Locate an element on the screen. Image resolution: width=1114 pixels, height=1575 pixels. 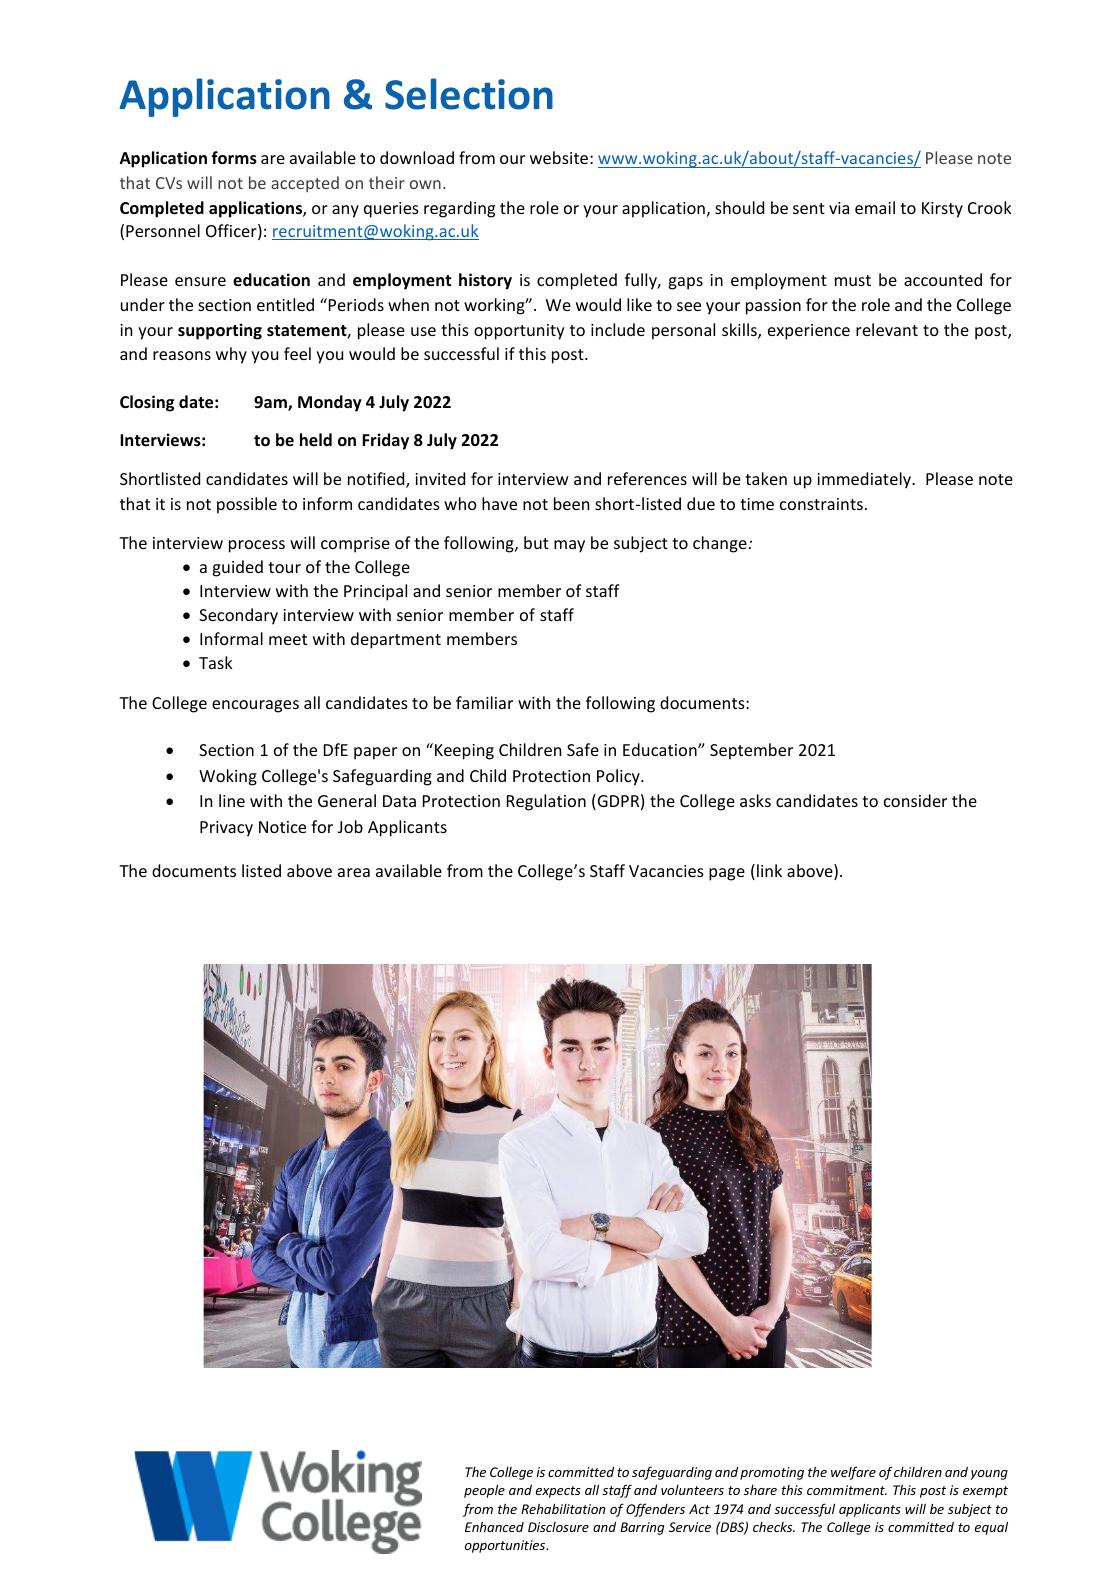
Selection is located at coordinates (469, 94).
